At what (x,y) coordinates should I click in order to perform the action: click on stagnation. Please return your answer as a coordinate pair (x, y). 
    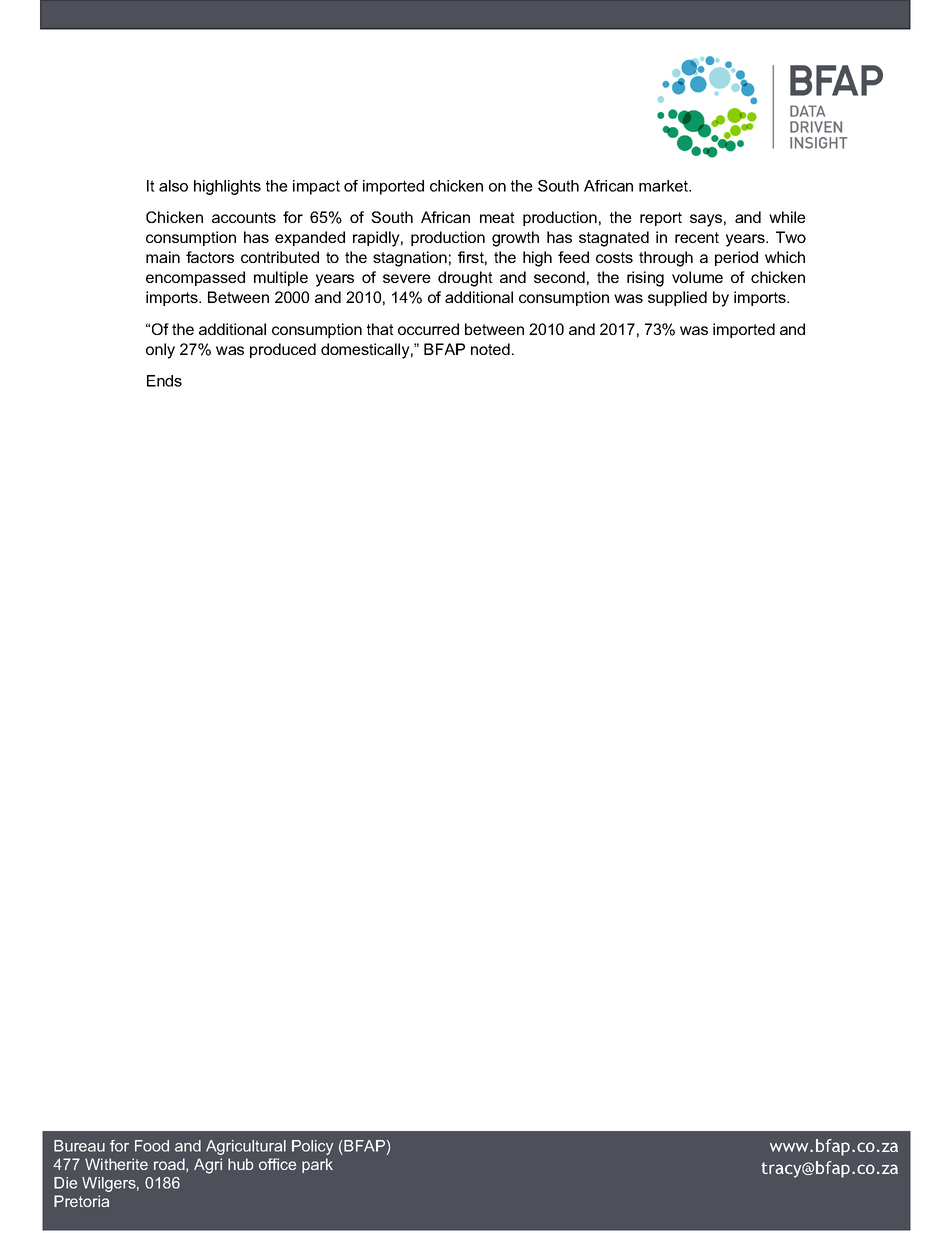
    Looking at the image, I should click on (410, 259).
